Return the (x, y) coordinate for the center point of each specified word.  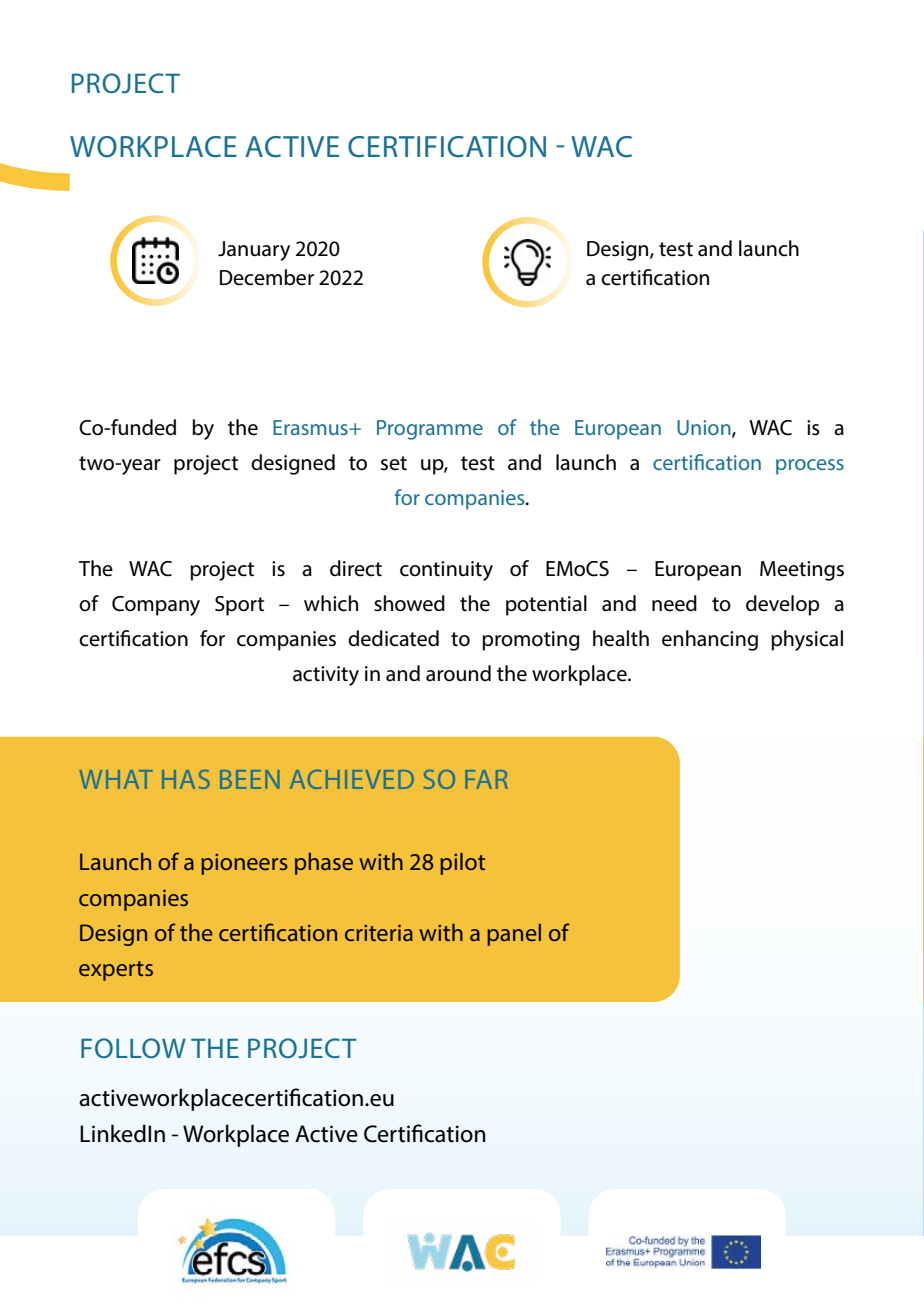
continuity (446, 571)
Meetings (802, 571)
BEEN (249, 779)
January (254, 251)
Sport (239, 606)
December (267, 277)
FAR (486, 779)
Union (705, 428)
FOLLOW (133, 1048)
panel (514, 935)
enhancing (710, 640)
